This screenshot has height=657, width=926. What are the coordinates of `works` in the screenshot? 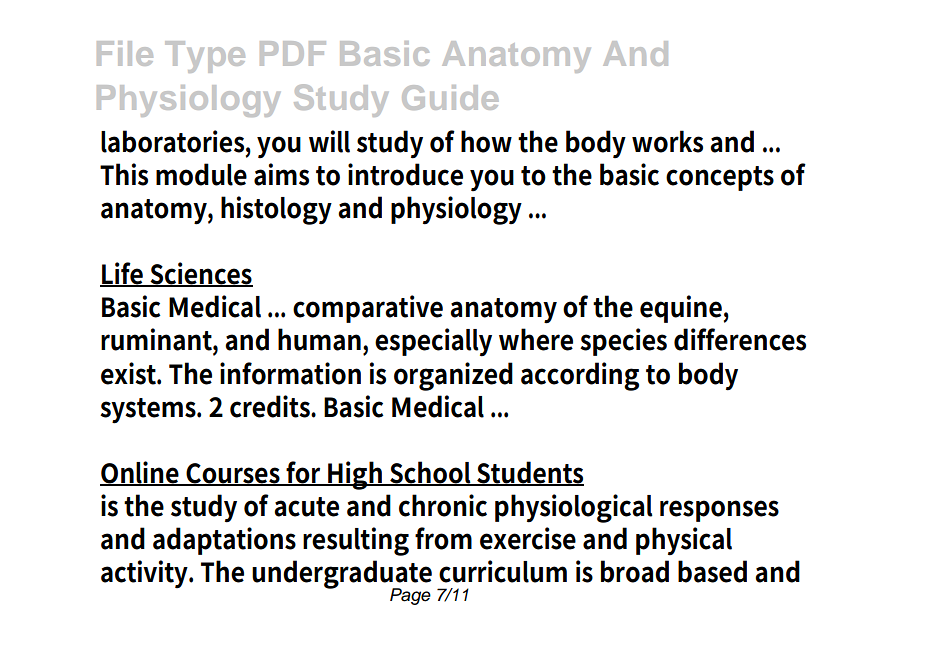 It's located at (667, 141).
